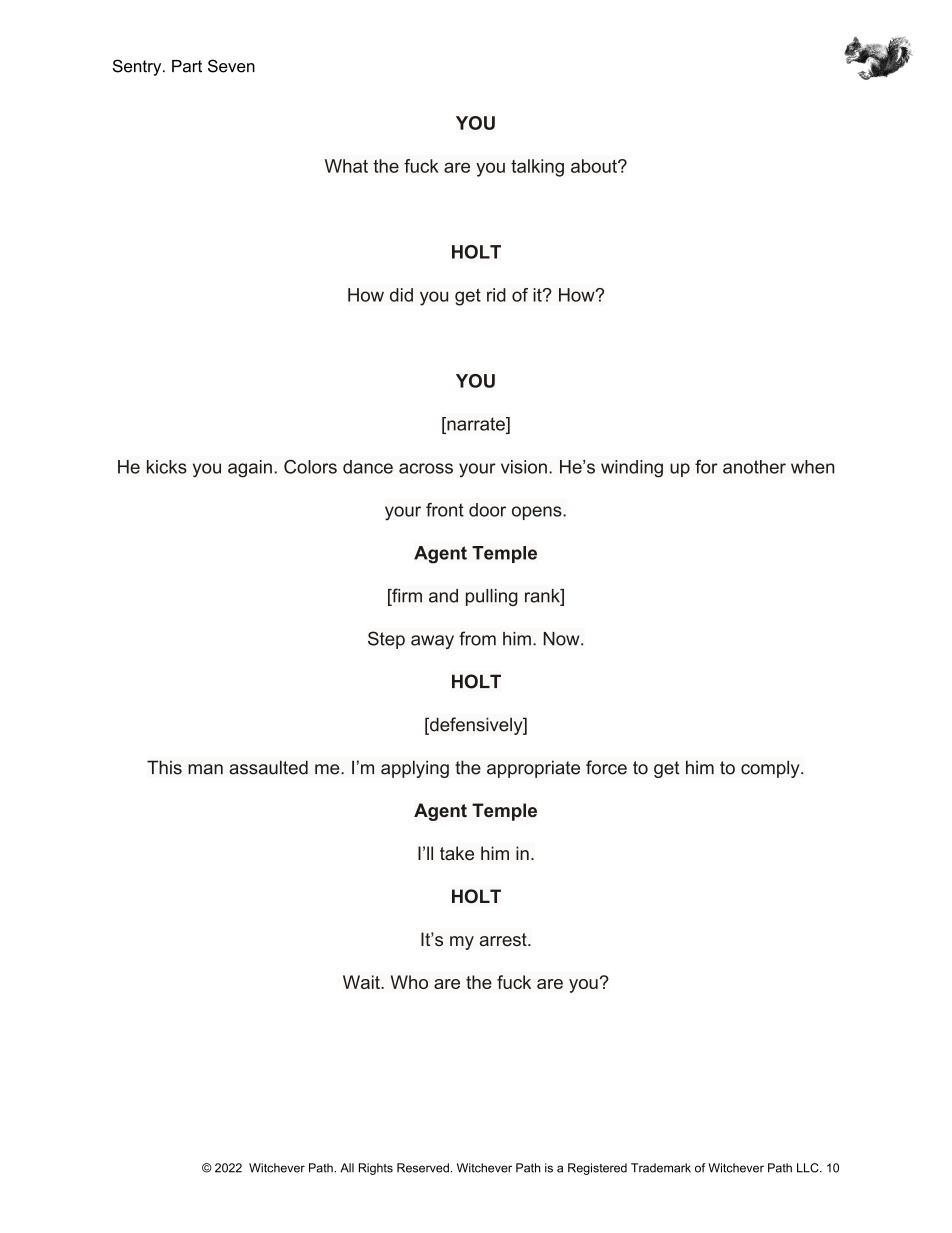 Image resolution: width=952 pixels, height=1233 pixels. I want to click on appropriate, so click(533, 769).
